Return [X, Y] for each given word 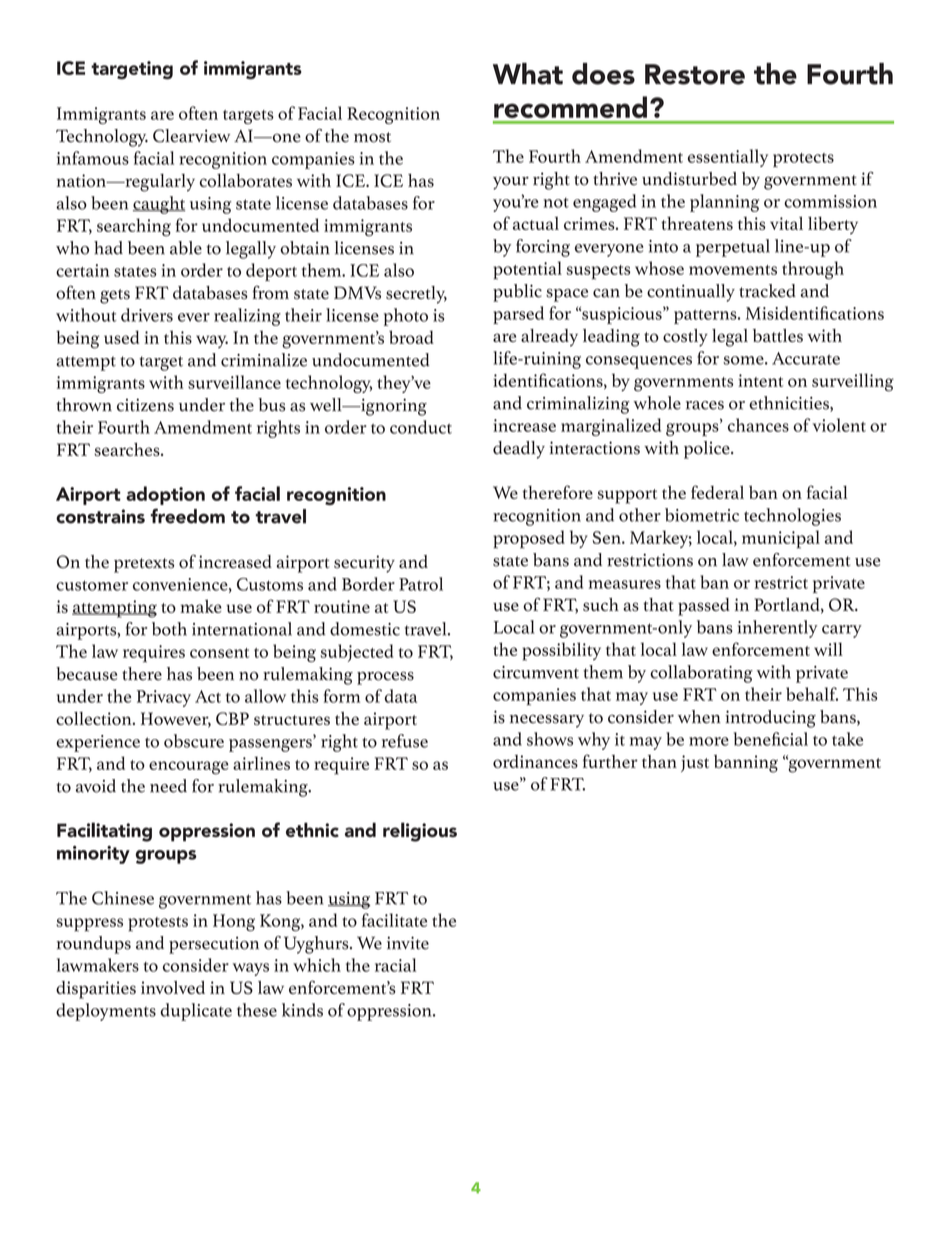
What [528, 74]
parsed [518, 315]
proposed [529, 539]
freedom [187, 516]
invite [408, 943]
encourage [189, 768]
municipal [781, 539]
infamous [93, 158]
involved [173, 987]
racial [395, 965]
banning [746, 764]
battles [778, 335]
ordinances [535, 761]
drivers [147, 315]
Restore [695, 74]
